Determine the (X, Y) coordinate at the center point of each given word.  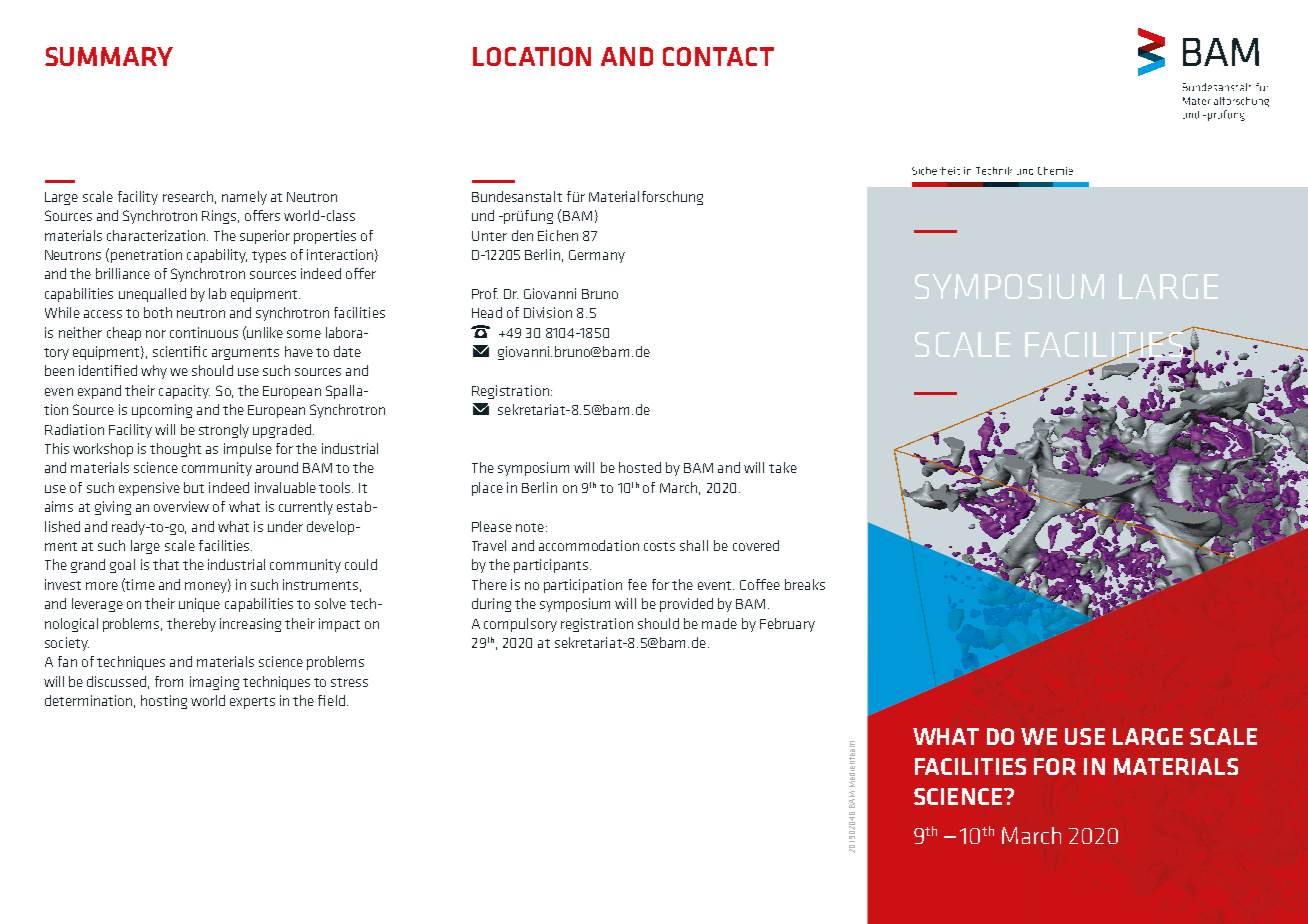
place (487, 489)
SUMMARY (109, 56)
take (783, 467)
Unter (489, 236)
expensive (149, 489)
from (169, 681)
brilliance (123, 273)
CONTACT (718, 56)
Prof (485, 293)
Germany (597, 256)
